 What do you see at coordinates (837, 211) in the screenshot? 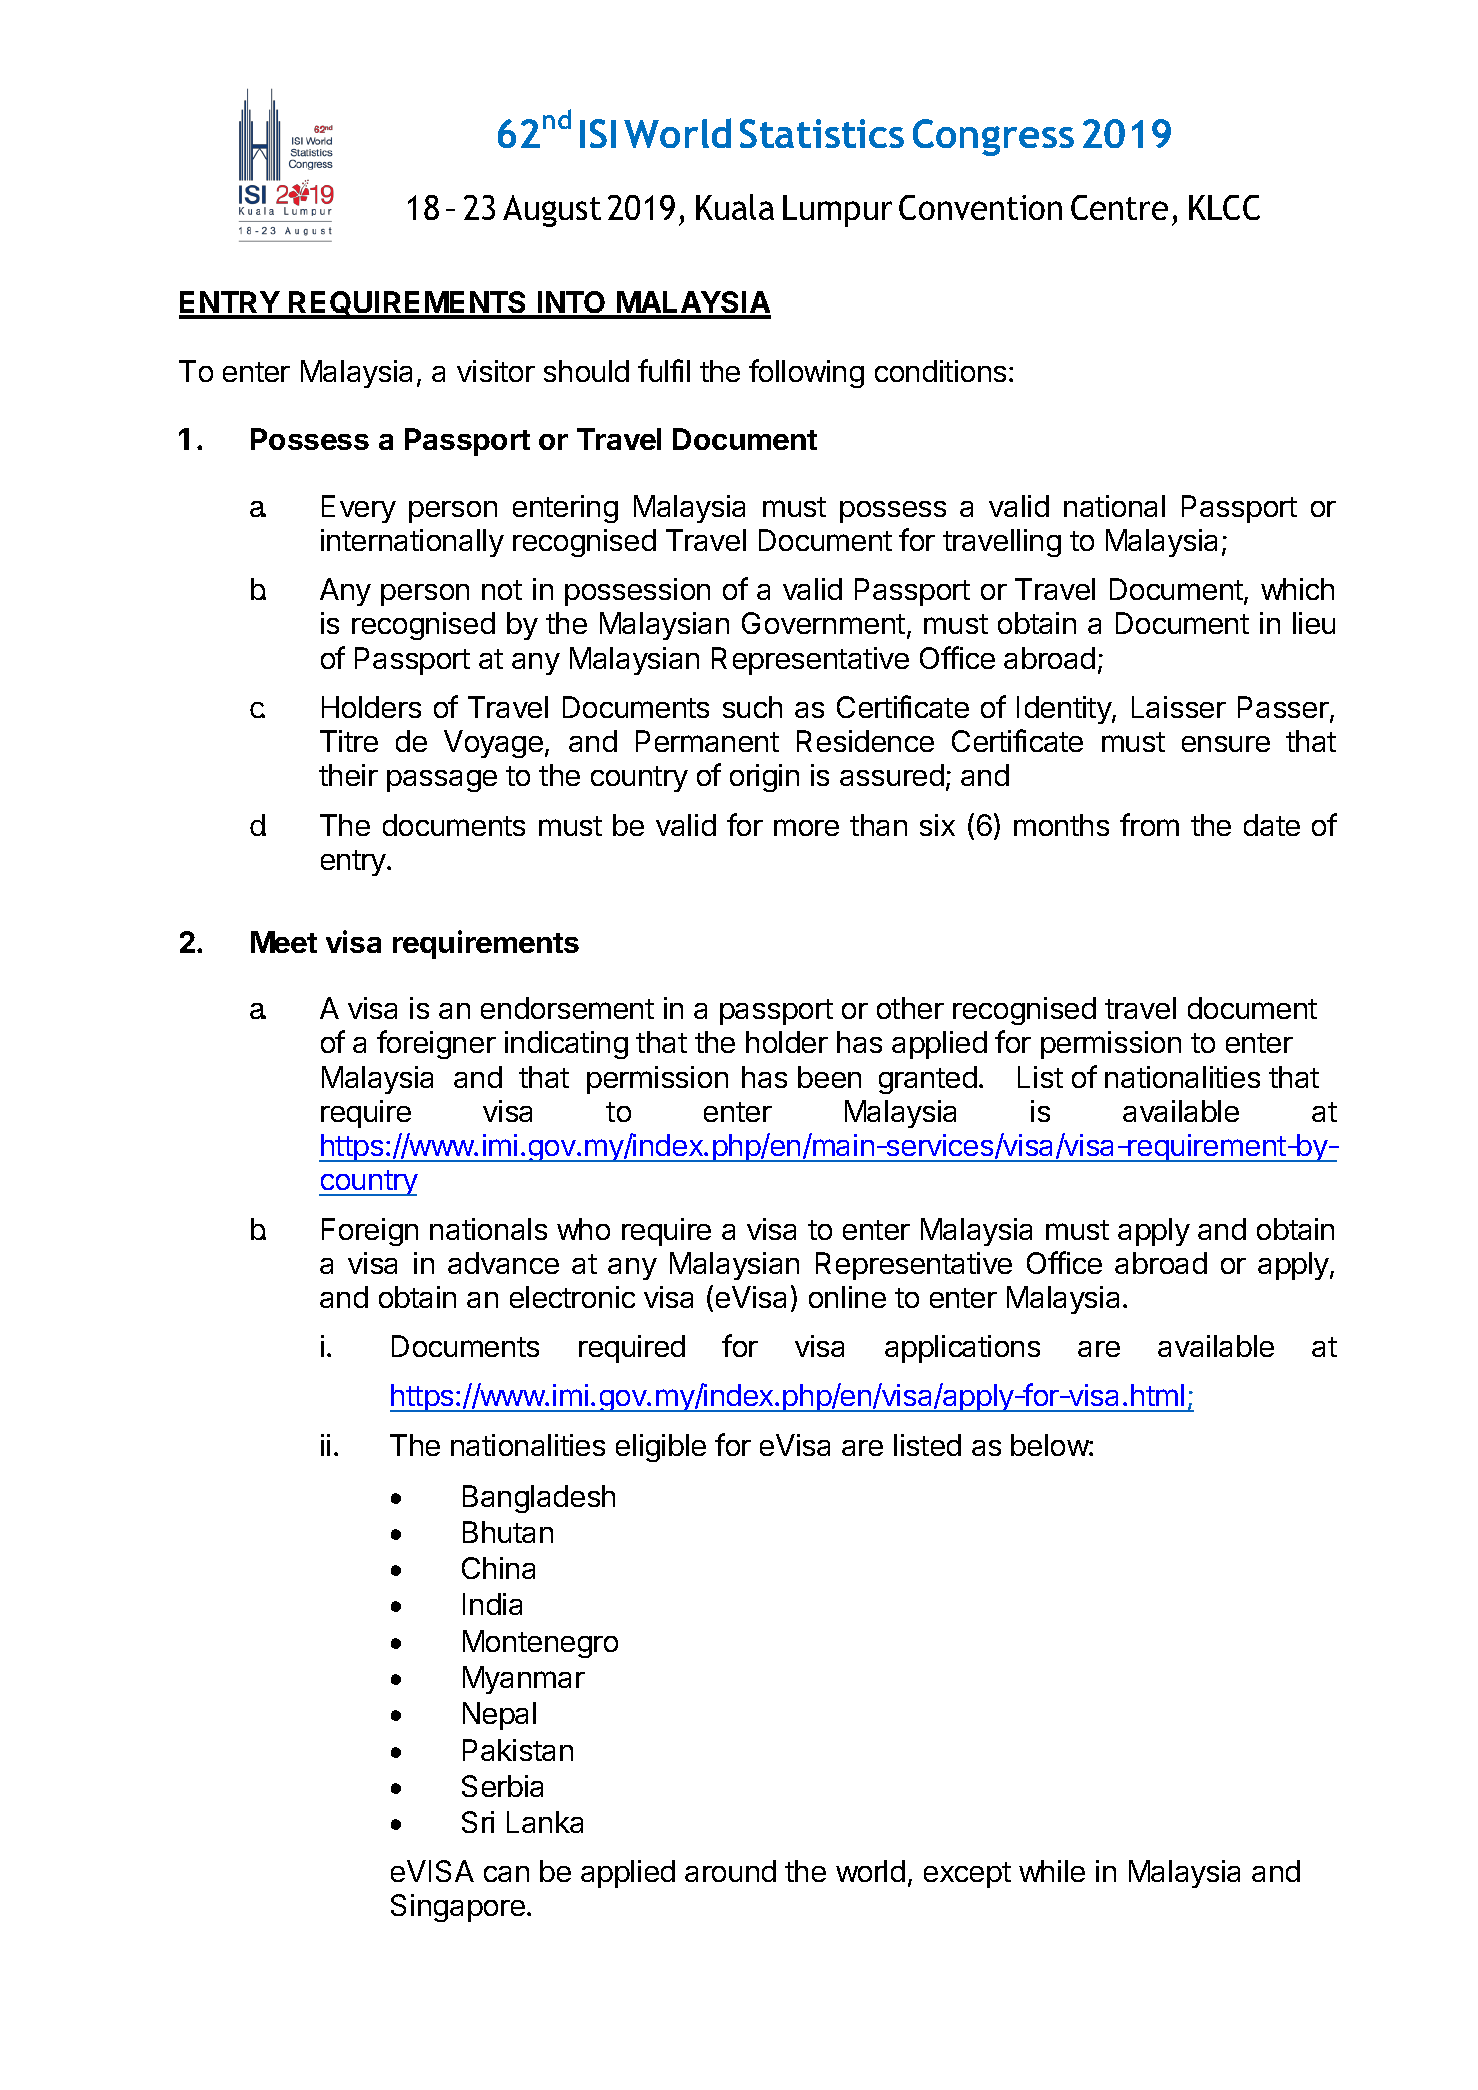
I see `Lumpur` at bounding box center [837, 211].
